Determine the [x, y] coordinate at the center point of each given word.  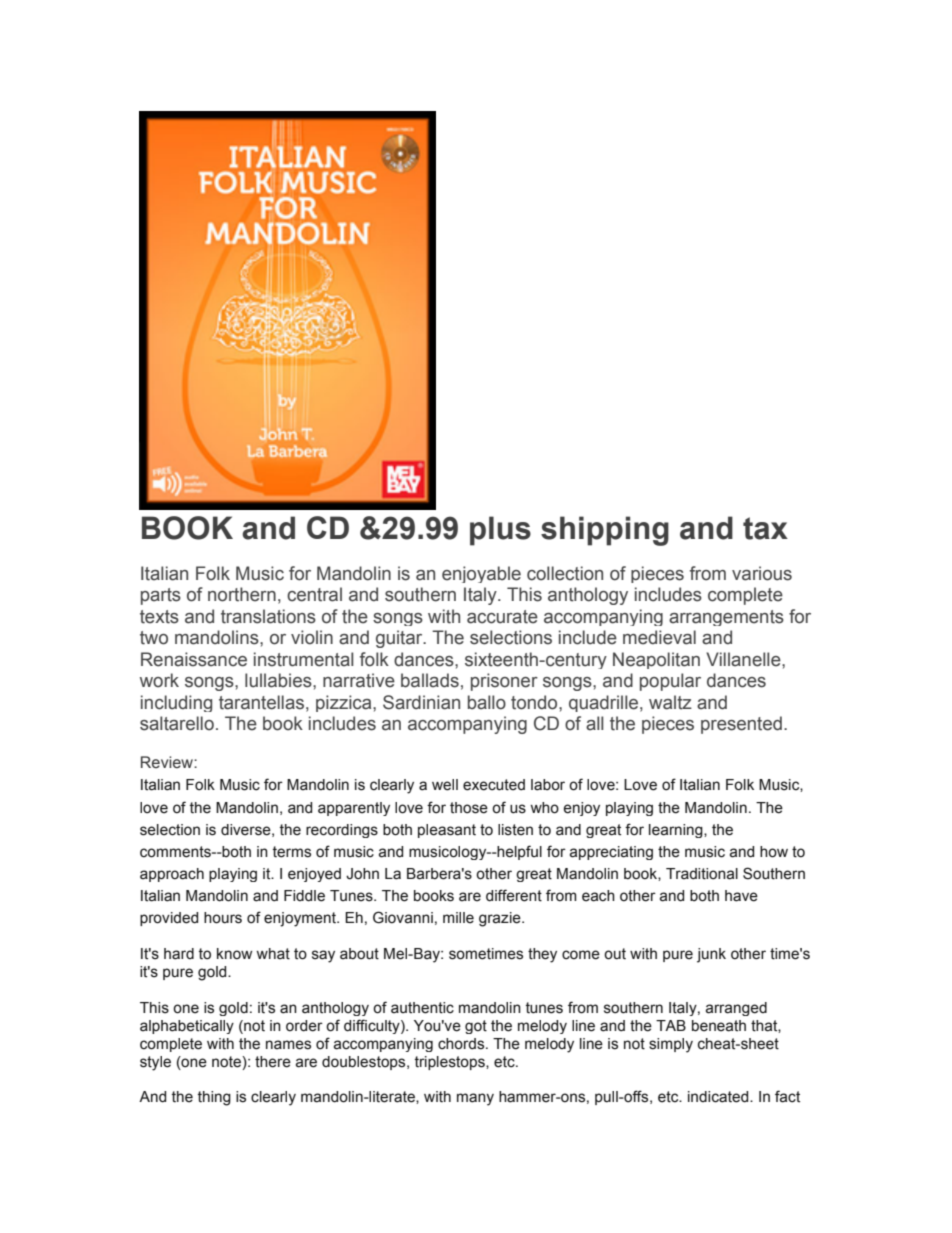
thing [214, 1098]
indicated [719, 1097]
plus [500, 531]
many [475, 1099]
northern [242, 594]
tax [765, 528]
